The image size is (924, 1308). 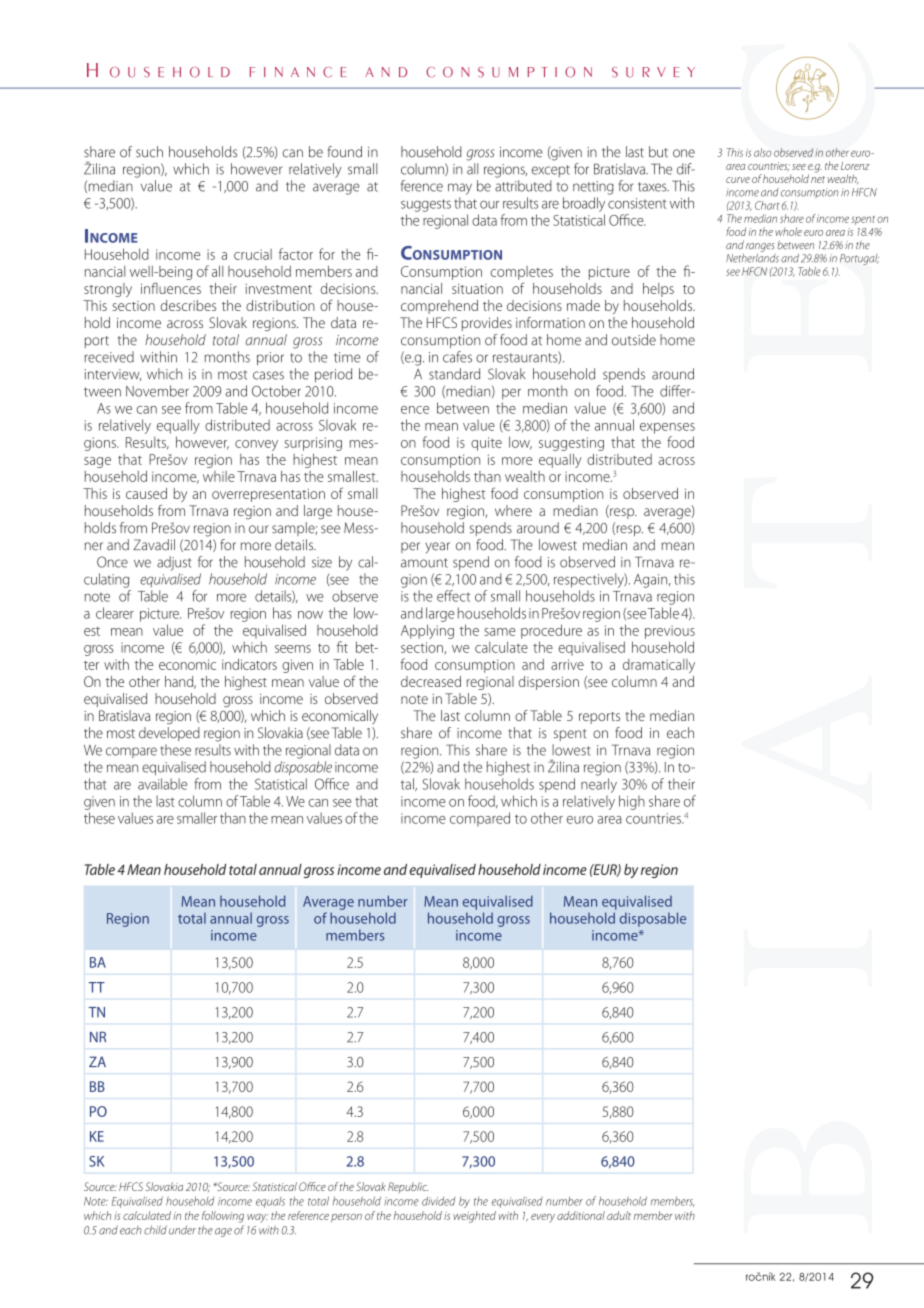 What do you see at coordinates (149, 152) in the screenshot?
I see `such` at bounding box center [149, 152].
